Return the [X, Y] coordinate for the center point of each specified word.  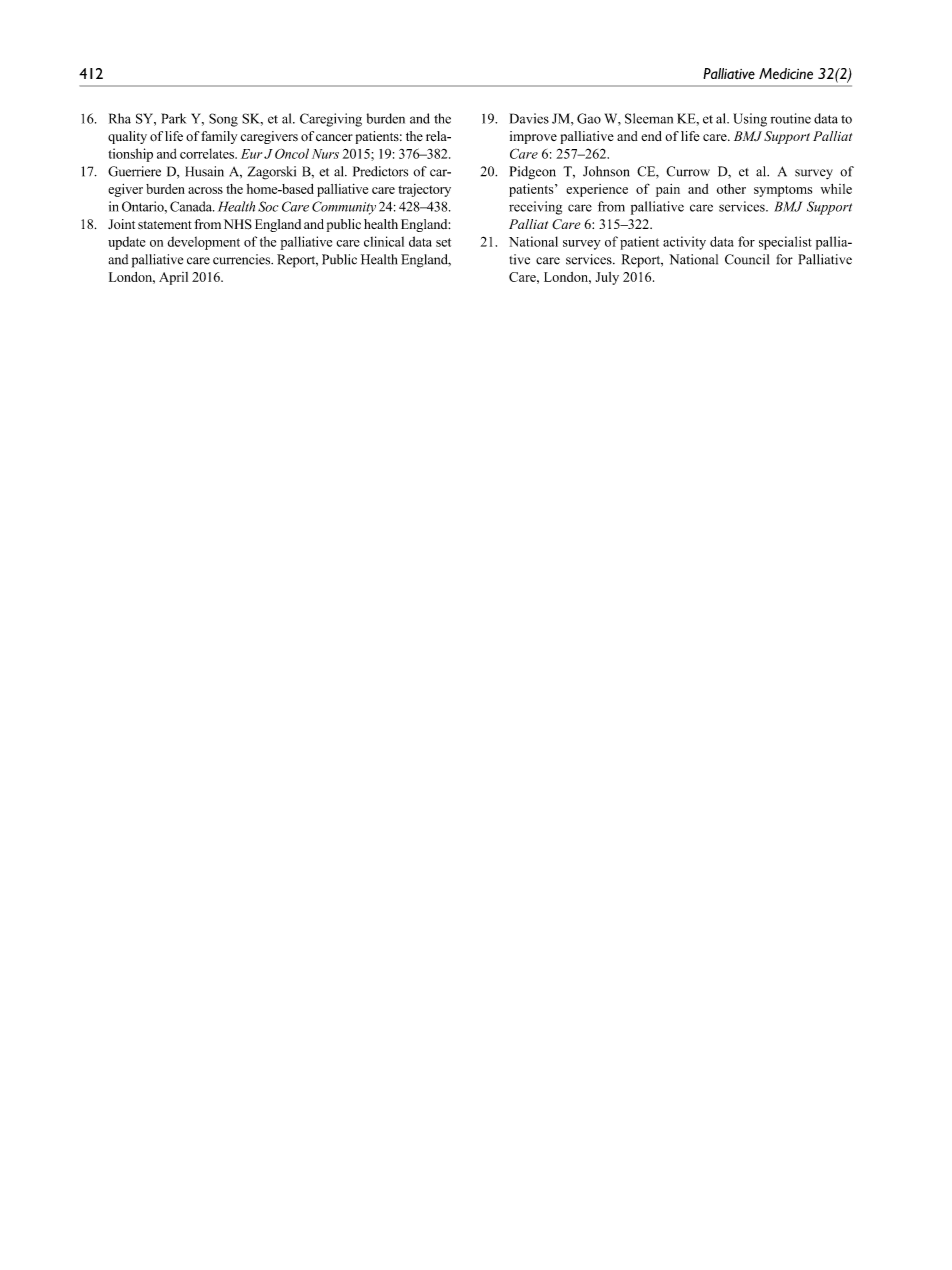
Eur [251, 154]
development [203, 243]
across [205, 190]
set [443, 242]
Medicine [786, 74]
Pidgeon [532, 173]
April [173, 278]
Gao [589, 118]
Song [223, 120]
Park [173, 118]
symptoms [783, 191]
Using [750, 120]
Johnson [606, 171]
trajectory [424, 190]
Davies [529, 118]
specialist [785, 243]
